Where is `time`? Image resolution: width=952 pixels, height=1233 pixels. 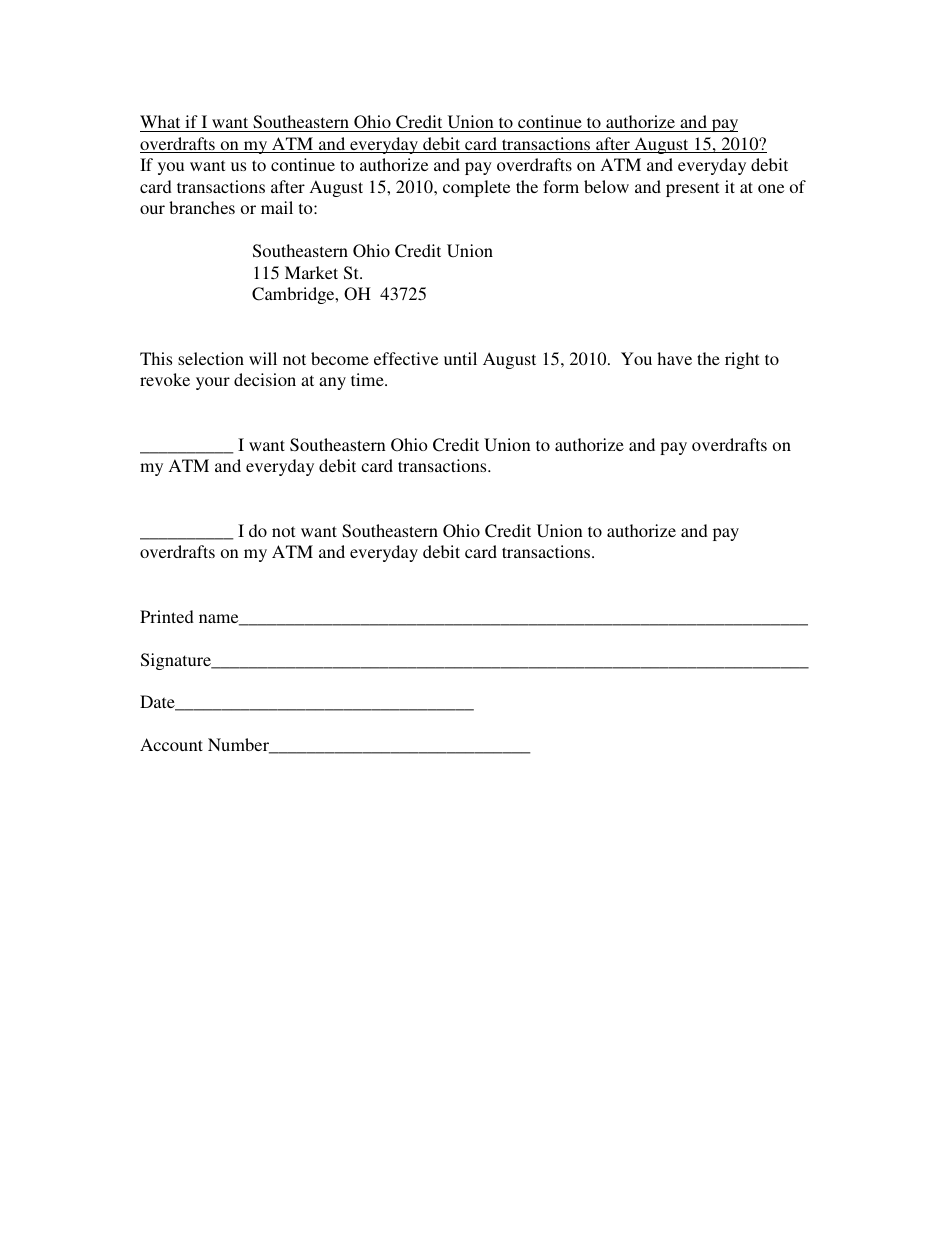 time is located at coordinates (368, 379).
